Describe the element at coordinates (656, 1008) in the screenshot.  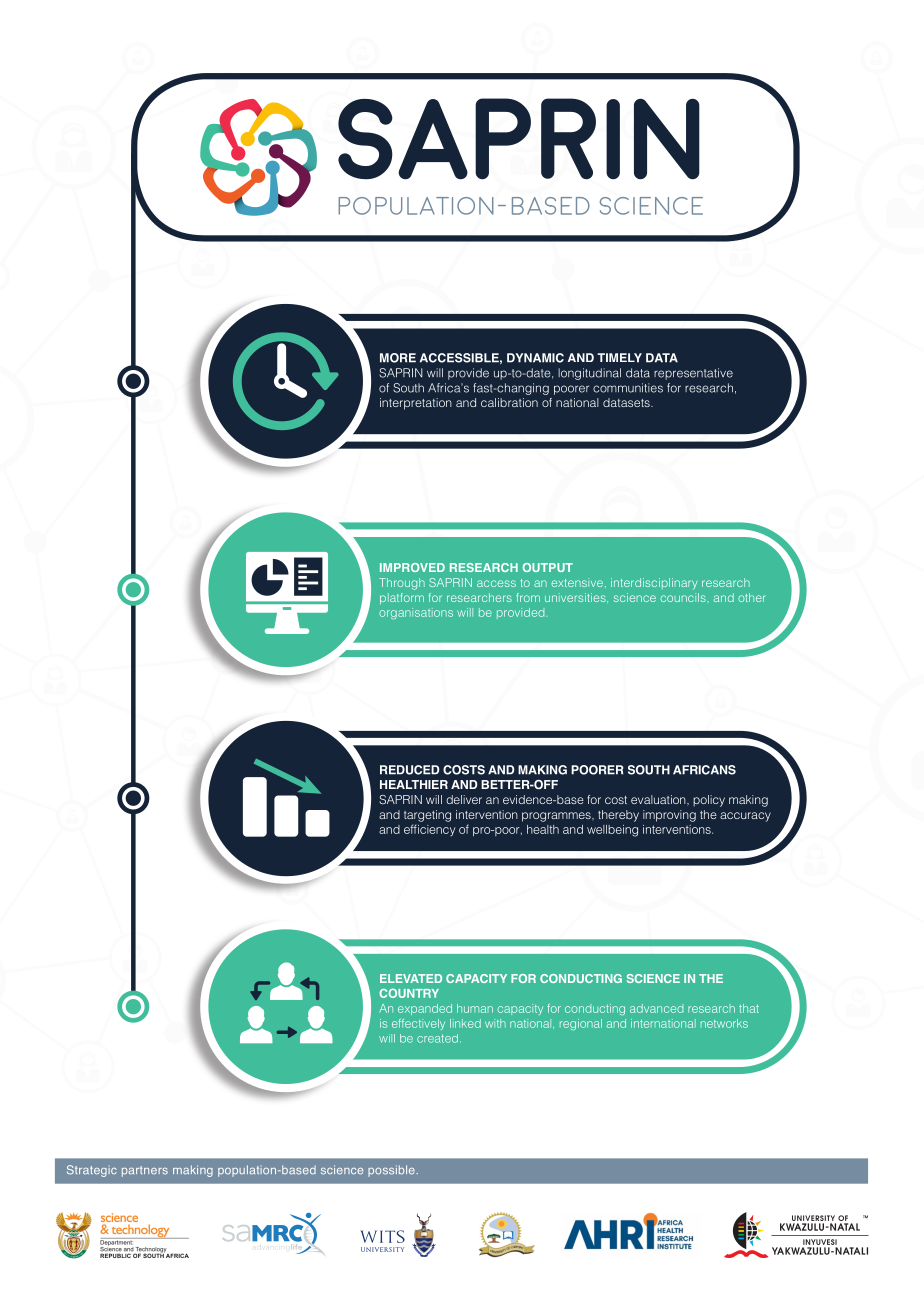
I see `advanced` at that location.
